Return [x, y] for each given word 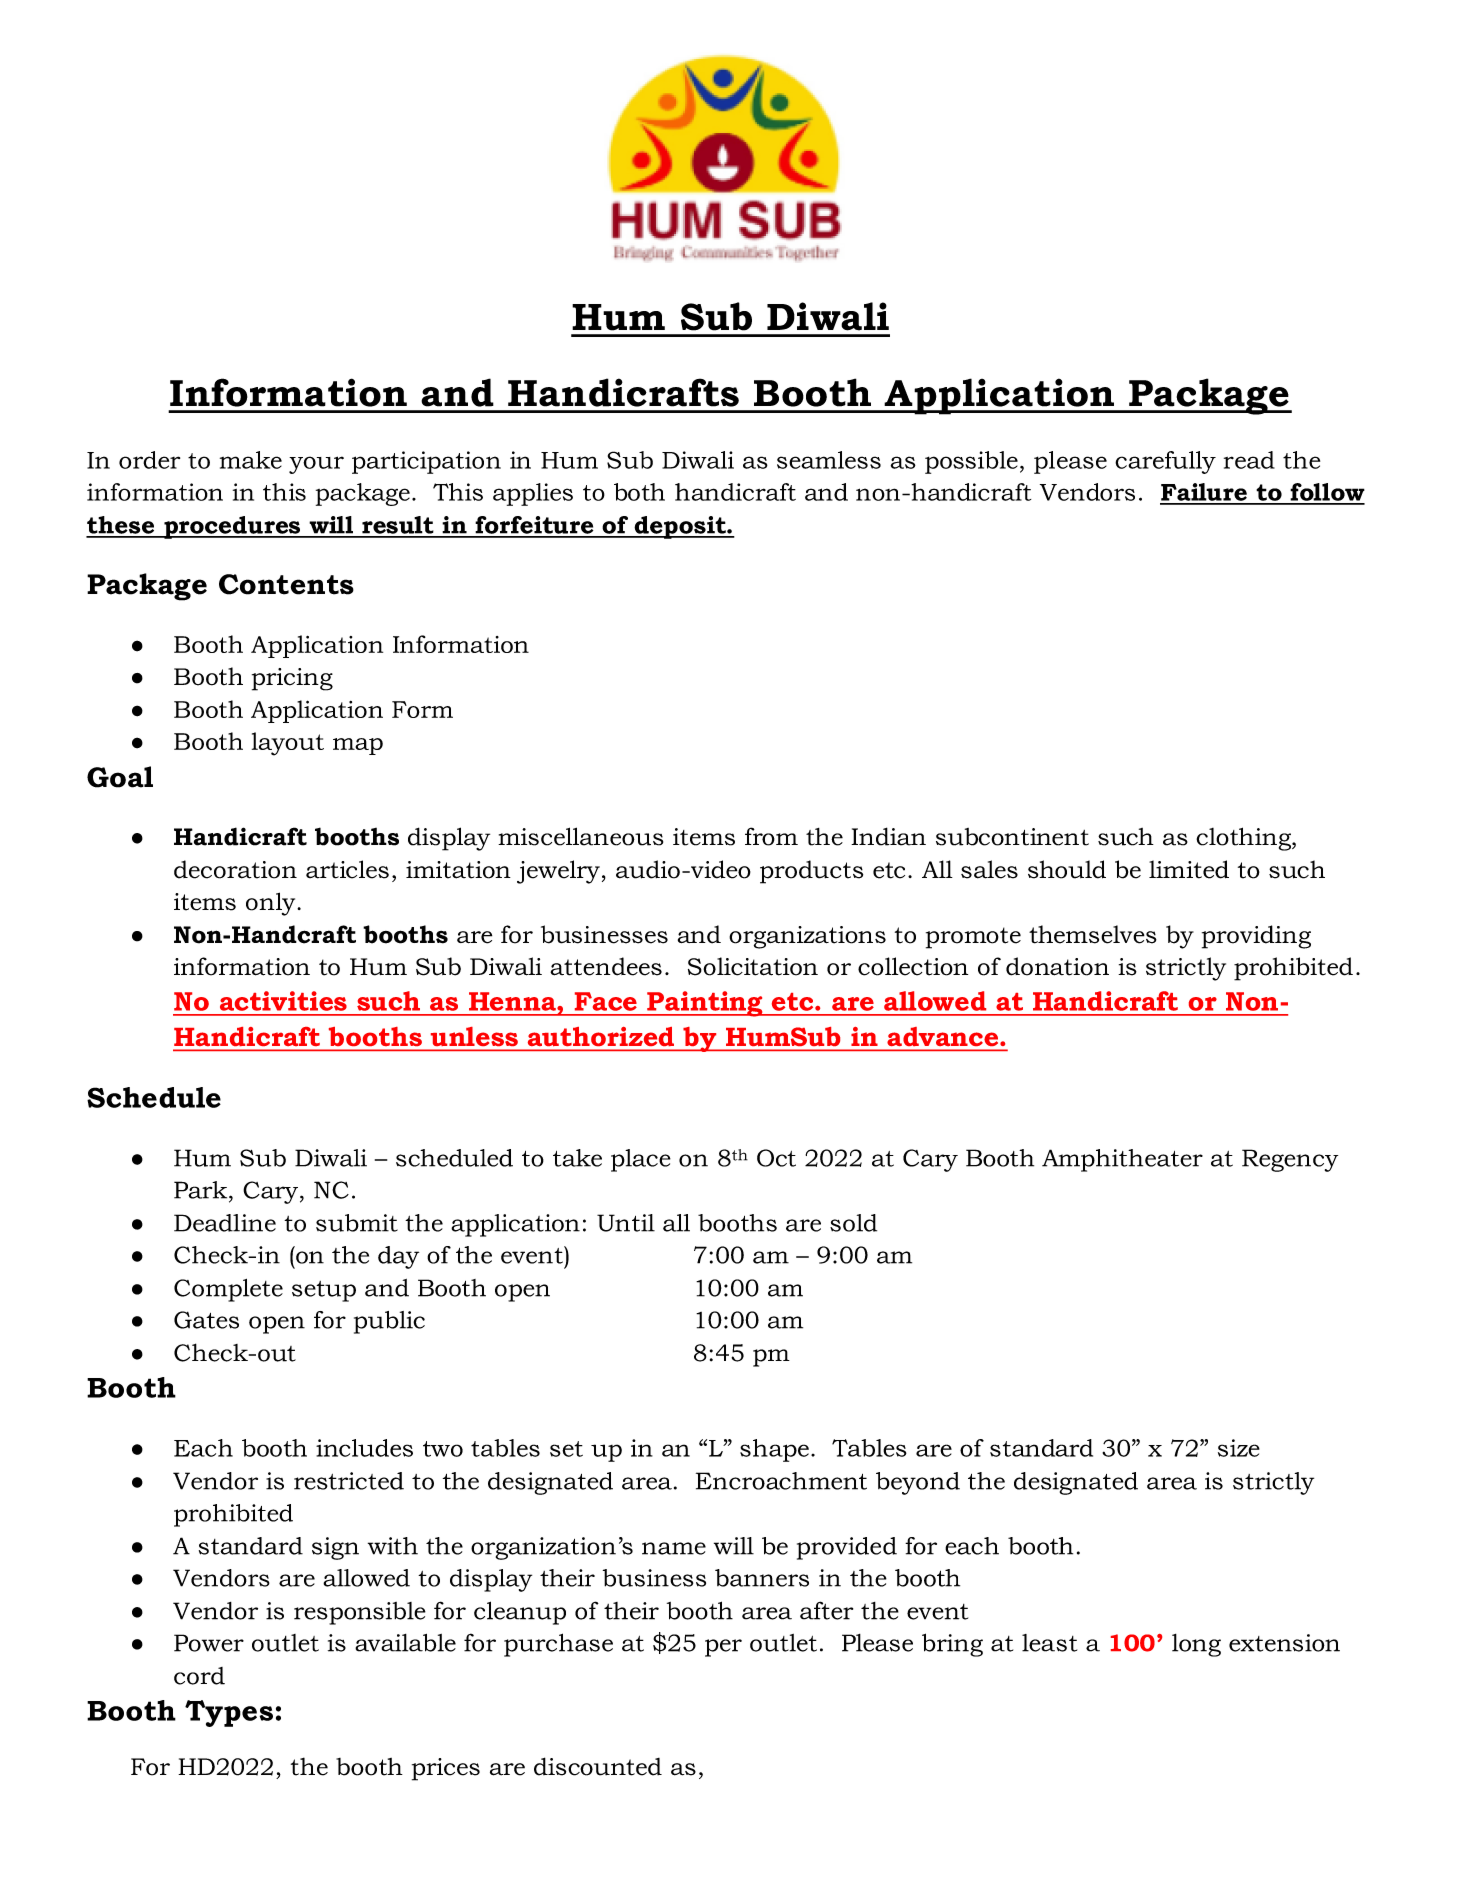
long [1196, 1645]
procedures [232, 527]
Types [229, 1713]
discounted [598, 1766]
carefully [1165, 462]
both [639, 492]
